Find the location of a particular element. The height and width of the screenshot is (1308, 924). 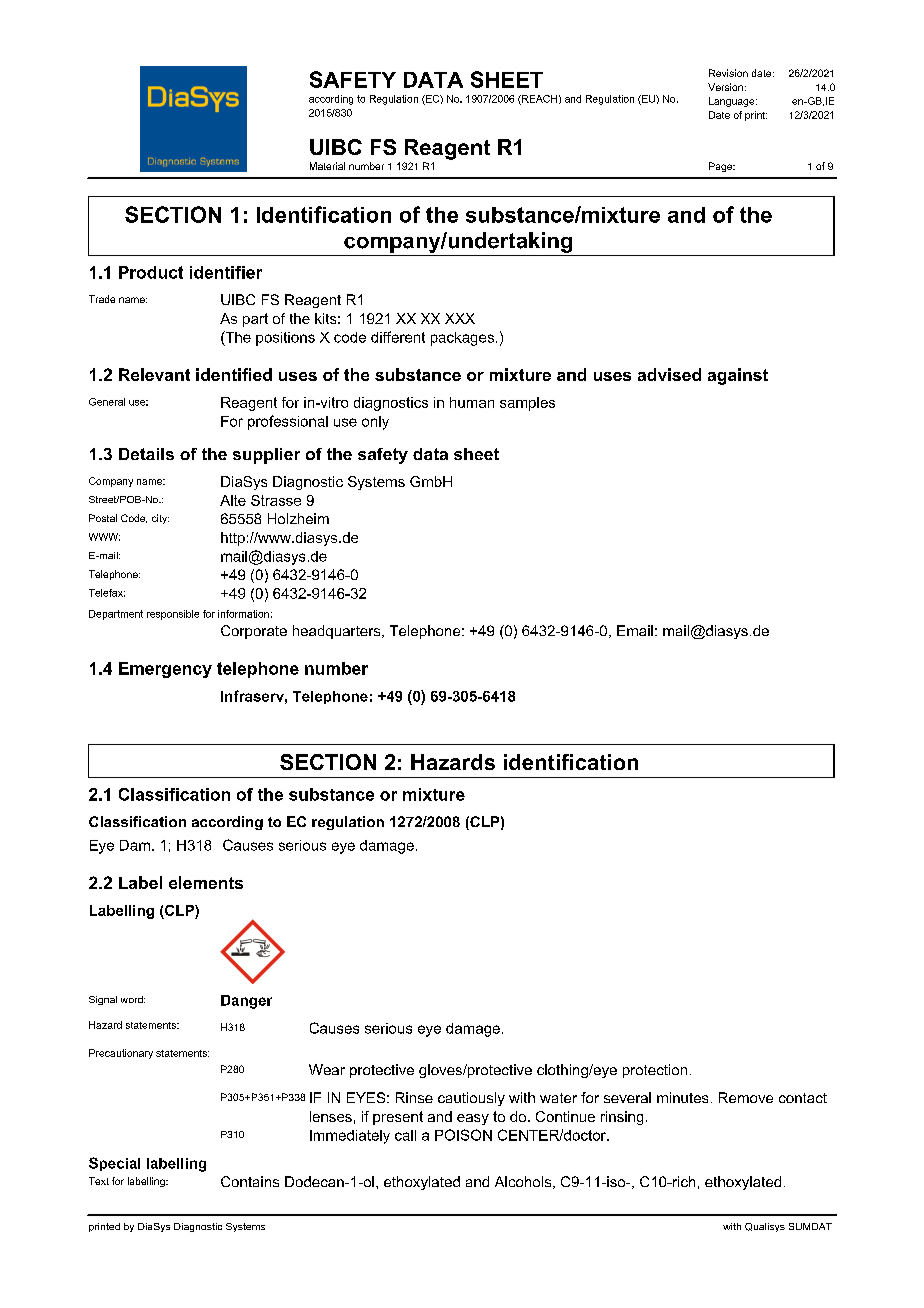

Language is located at coordinates (733, 102).
